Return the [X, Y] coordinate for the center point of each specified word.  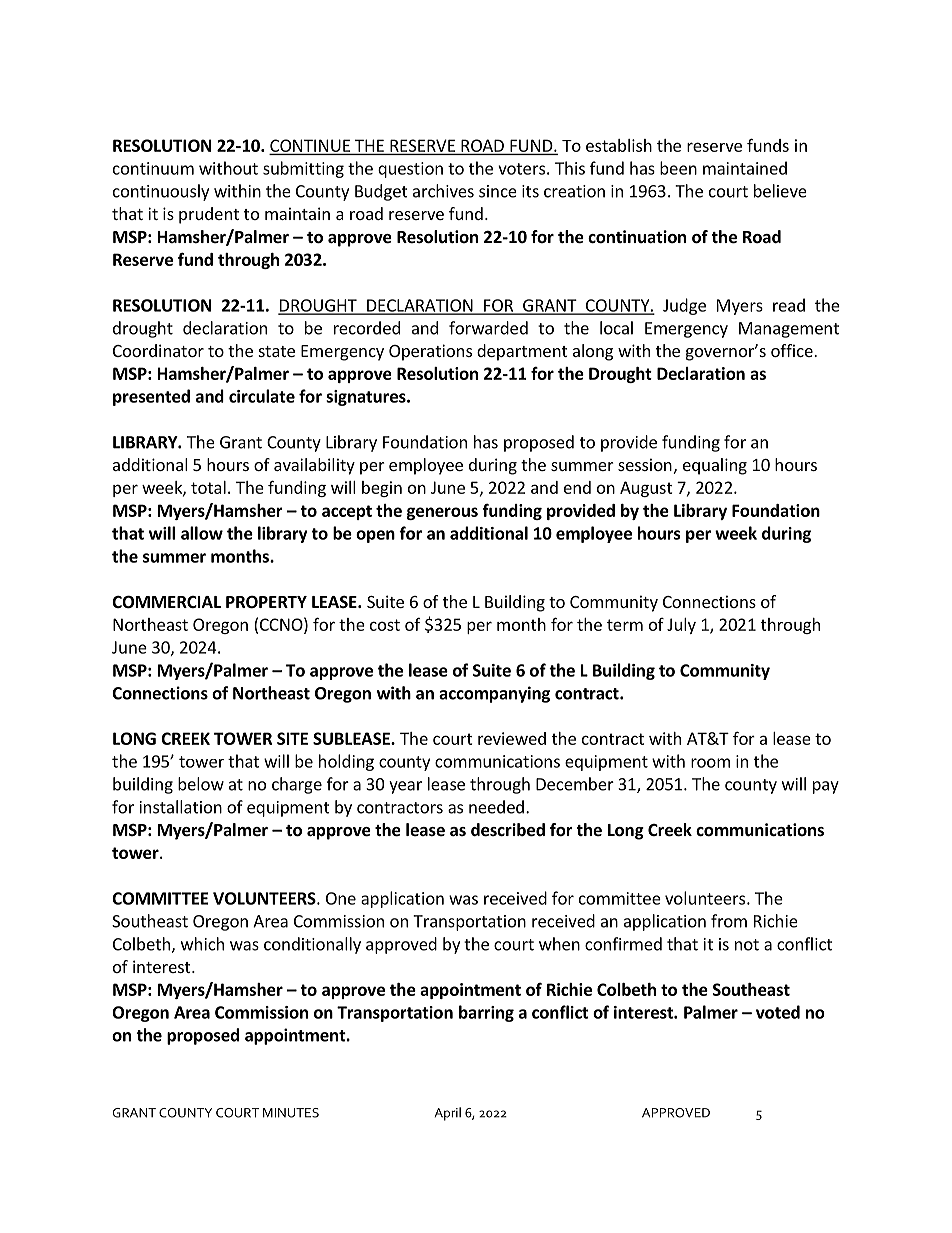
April [447, 1114]
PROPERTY [266, 602]
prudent [209, 215]
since [498, 191]
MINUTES [291, 1113]
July [681, 626]
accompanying [494, 694]
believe [780, 191]
